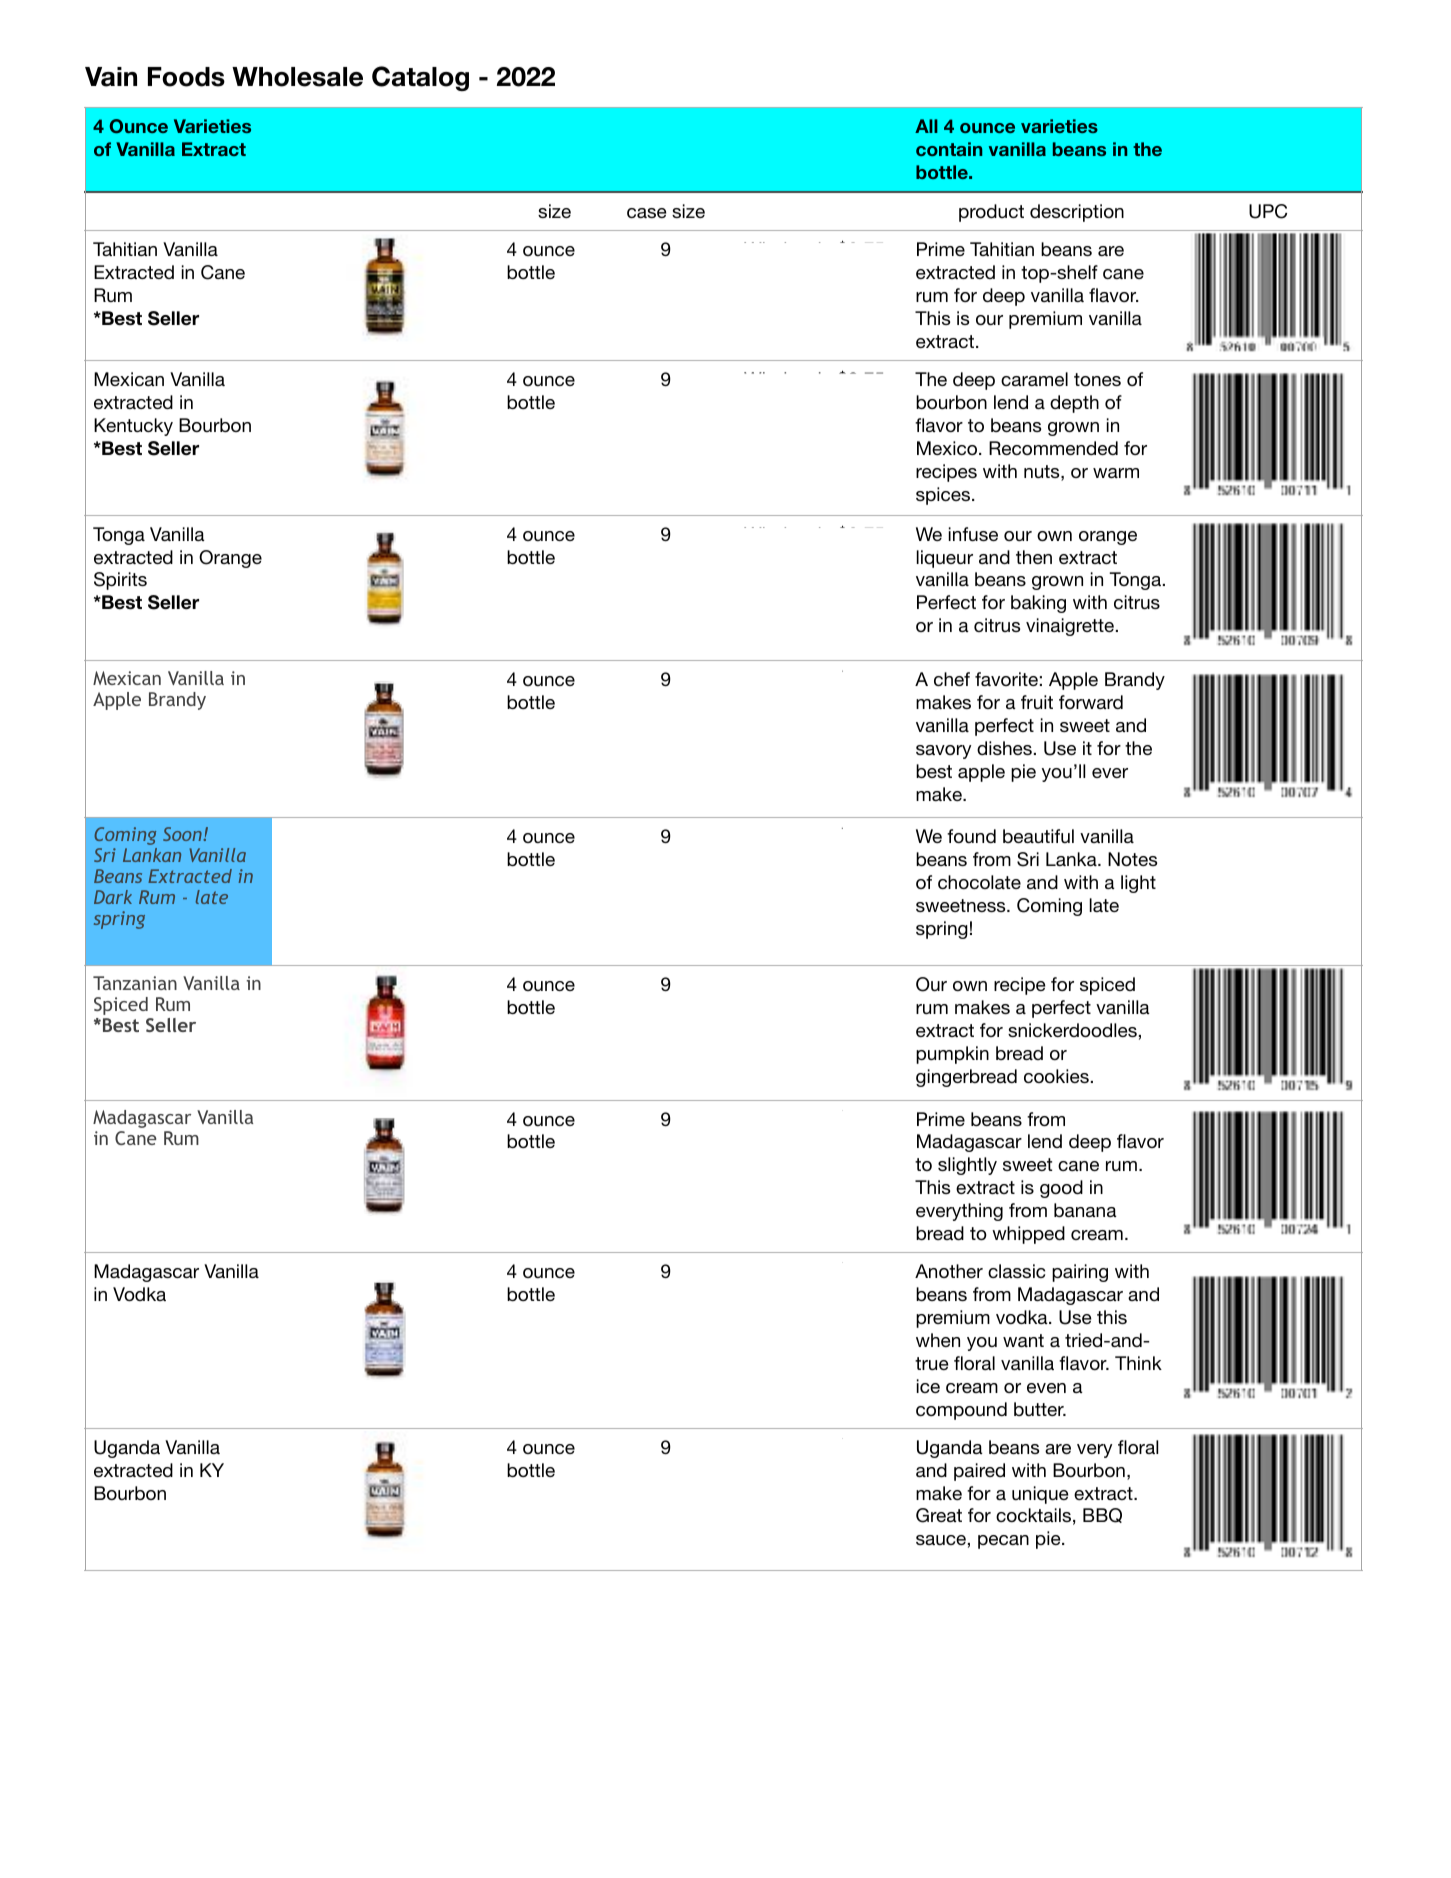 This screenshot has width=1451, height=1878. What do you see at coordinates (183, 834) in the screenshot?
I see `Soon` at bounding box center [183, 834].
